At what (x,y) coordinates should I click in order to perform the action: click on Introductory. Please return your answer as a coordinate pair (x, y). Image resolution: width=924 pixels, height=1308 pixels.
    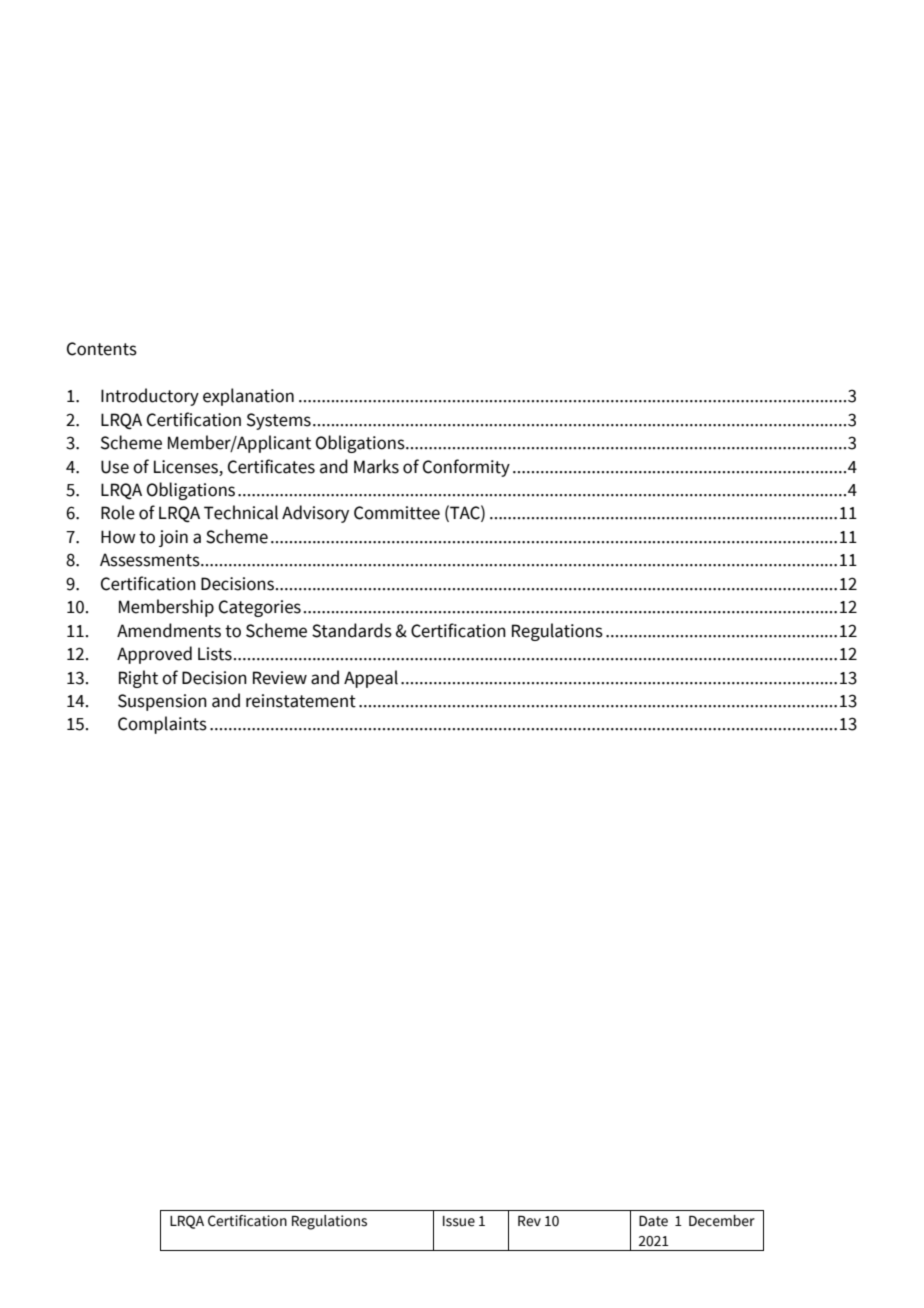
    Looking at the image, I should click on (150, 397).
